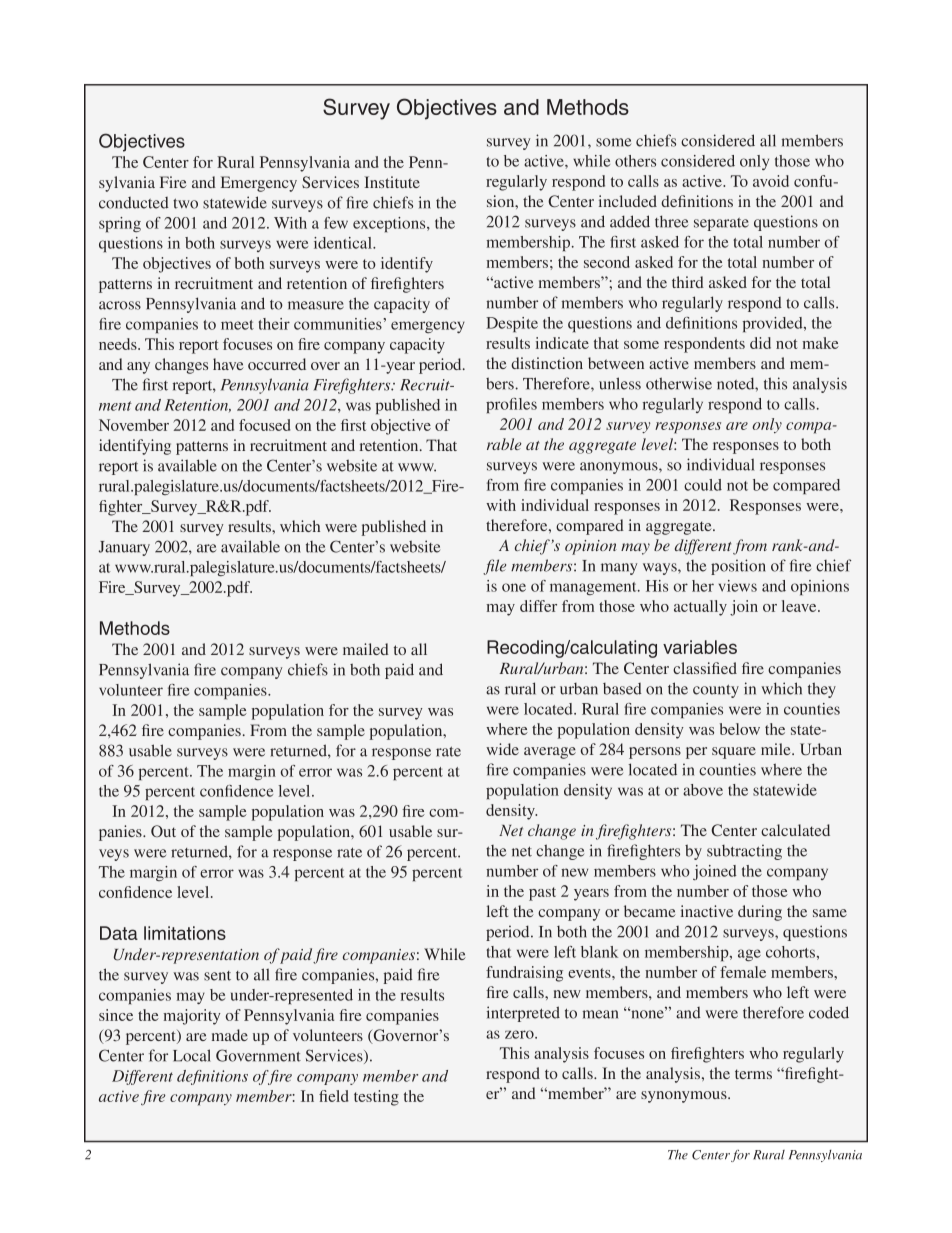  Describe the element at coordinates (265, 425) in the image. I see `focused` at that location.
